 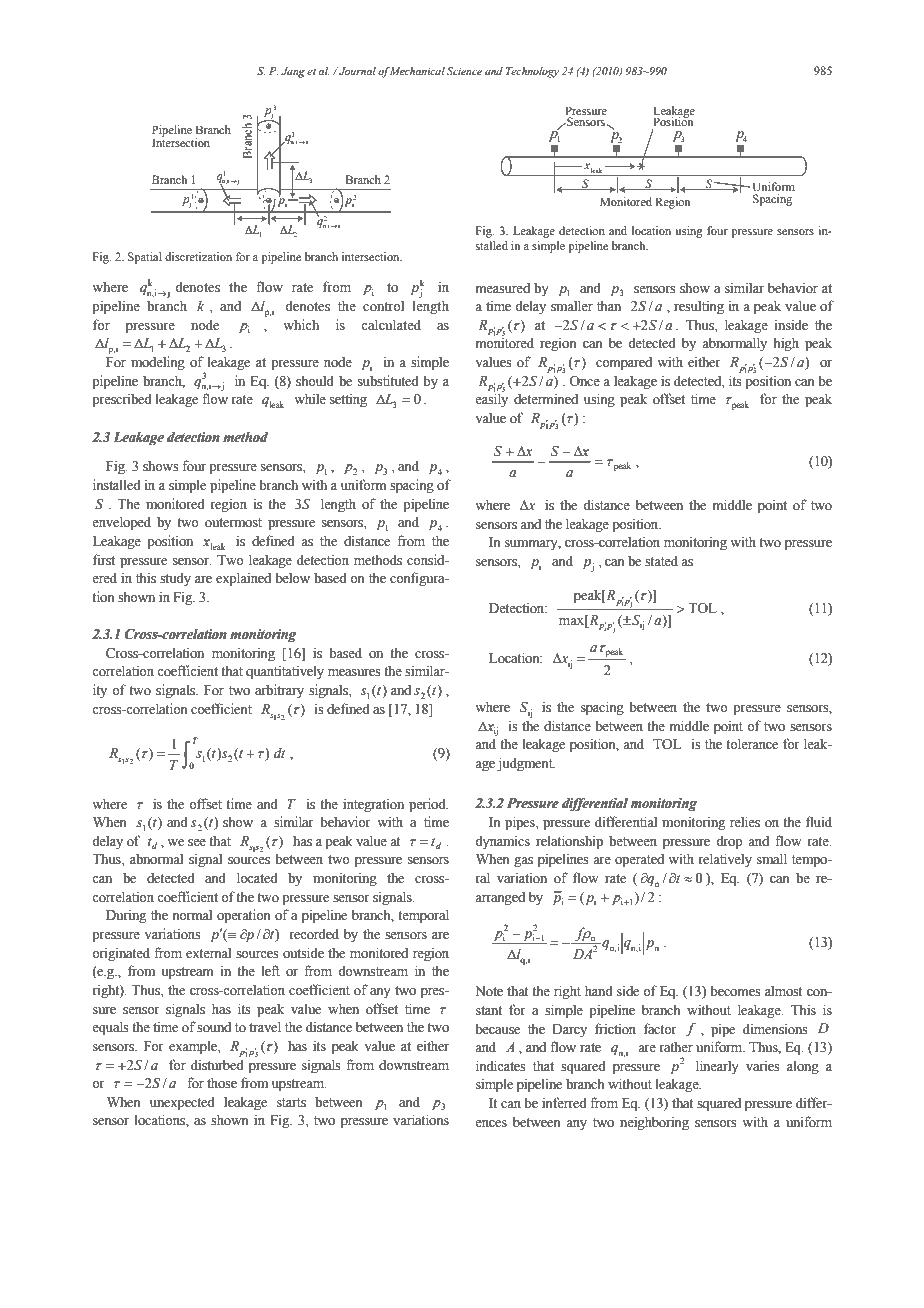 What do you see at coordinates (532, 72) in the screenshot?
I see `Technology` at bounding box center [532, 72].
